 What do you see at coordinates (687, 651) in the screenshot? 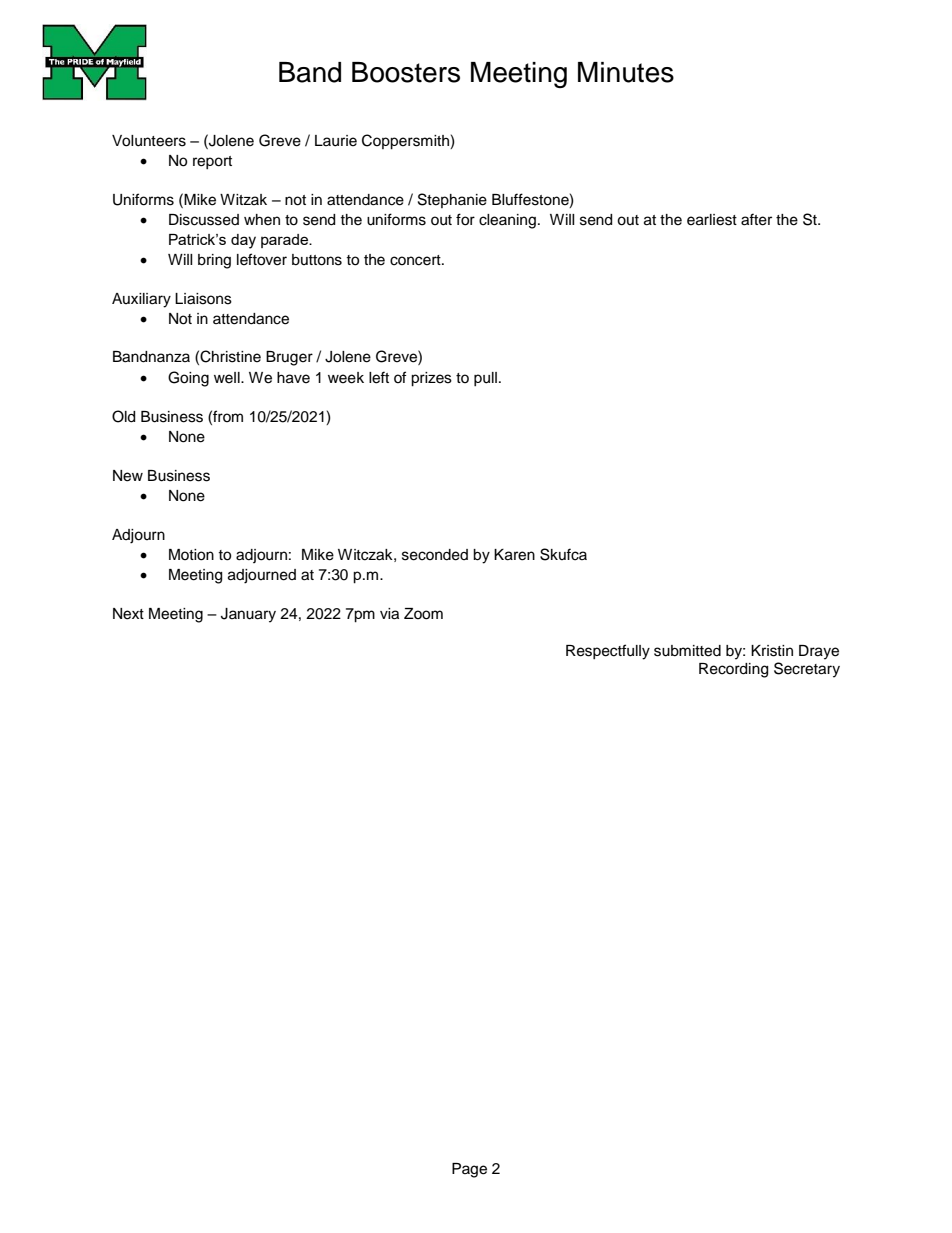
I see `submitted` at bounding box center [687, 651].
